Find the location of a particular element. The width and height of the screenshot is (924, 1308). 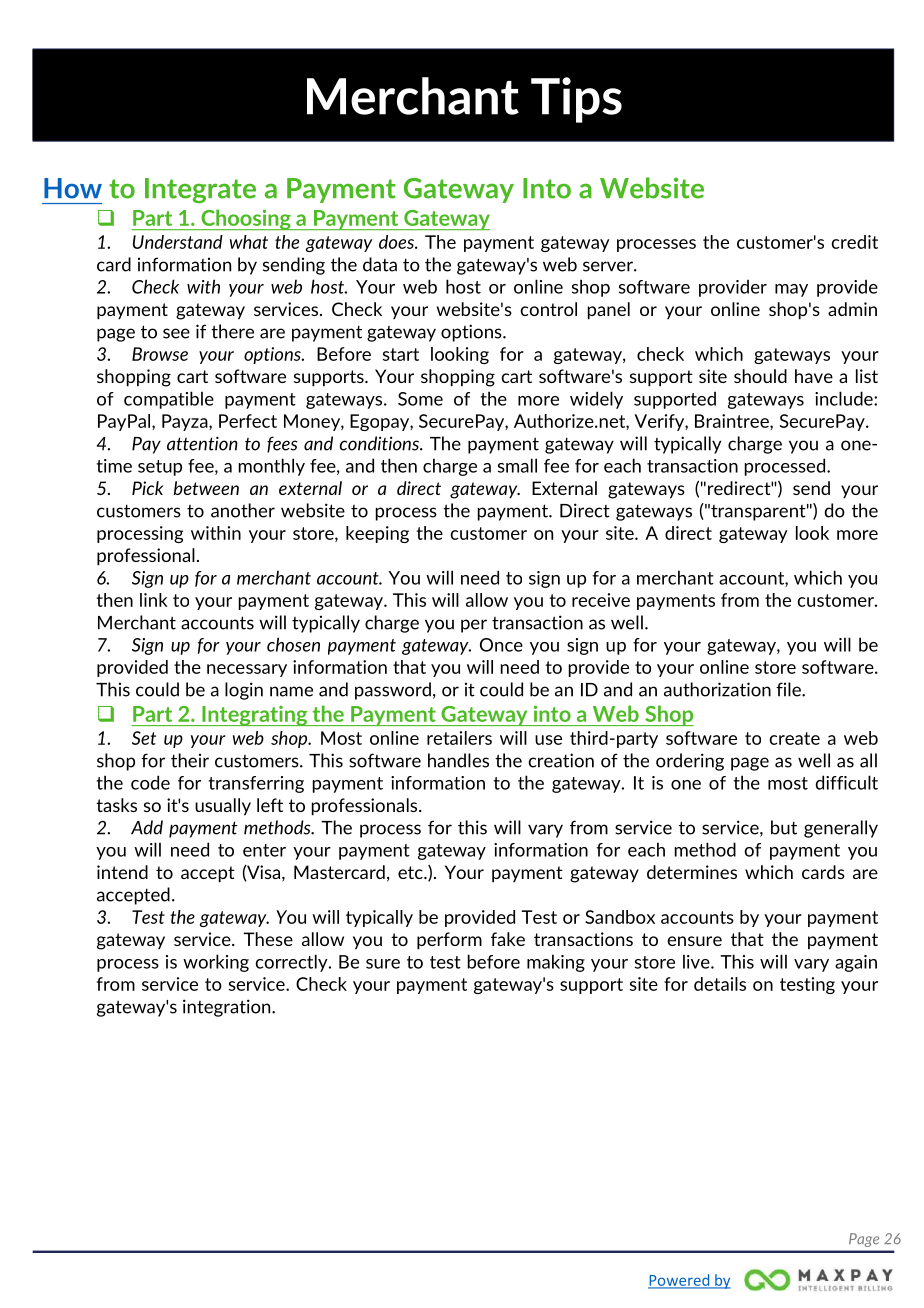

integration is located at coordinates (228, 1008).
